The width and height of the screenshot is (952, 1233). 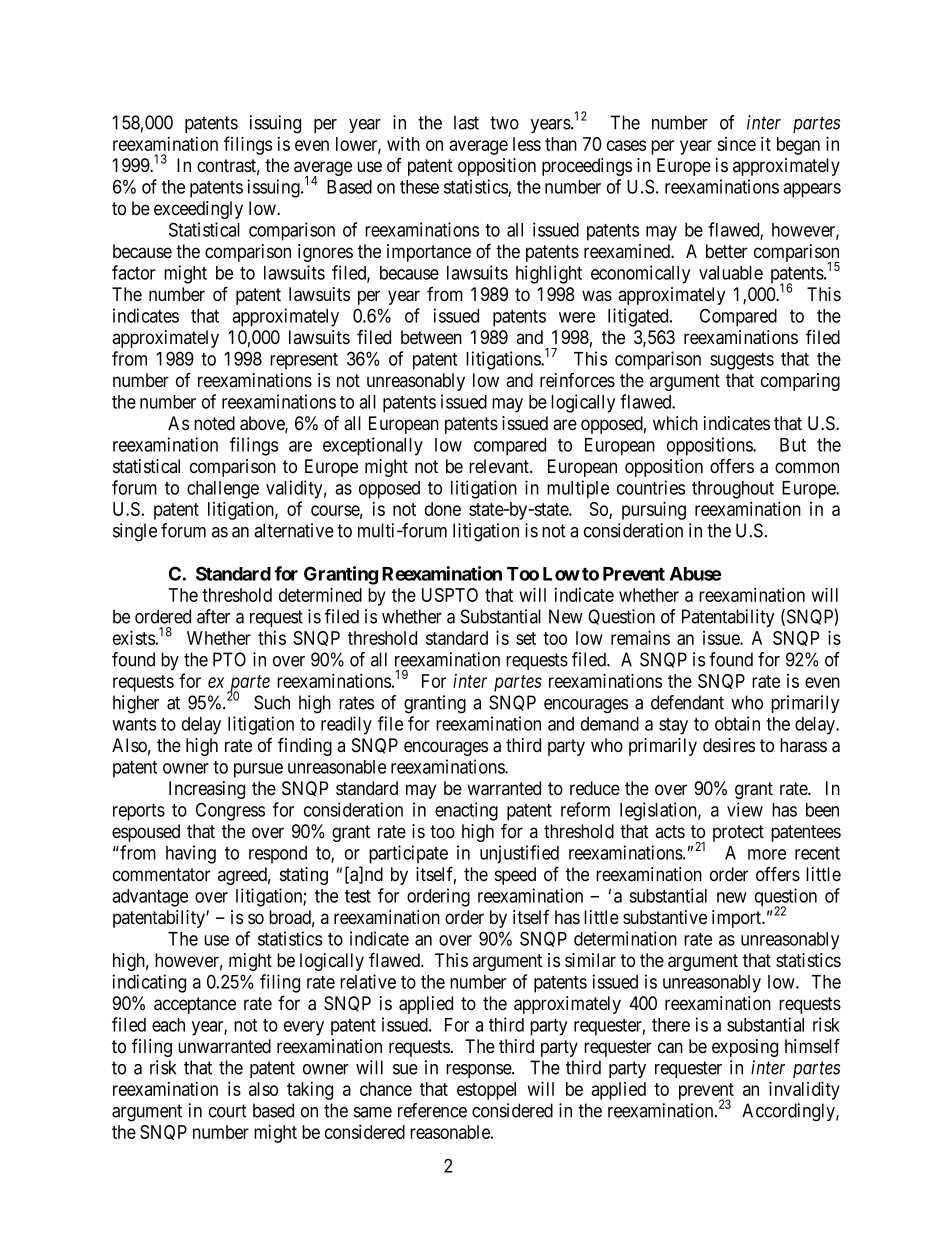 I want to click on since, so click(x=736, y=144).
